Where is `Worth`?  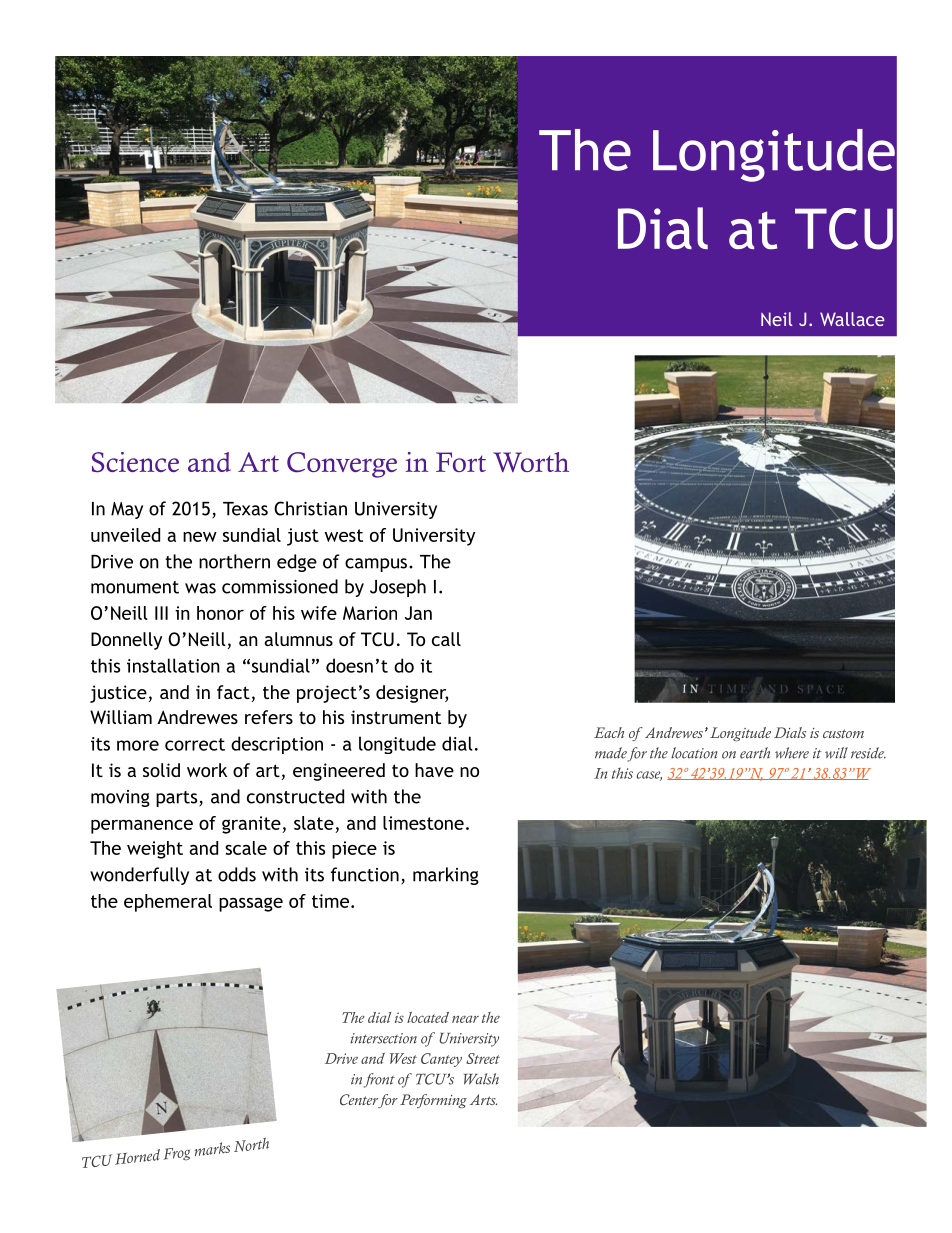 Worth is located at coordinates (531, 462).
